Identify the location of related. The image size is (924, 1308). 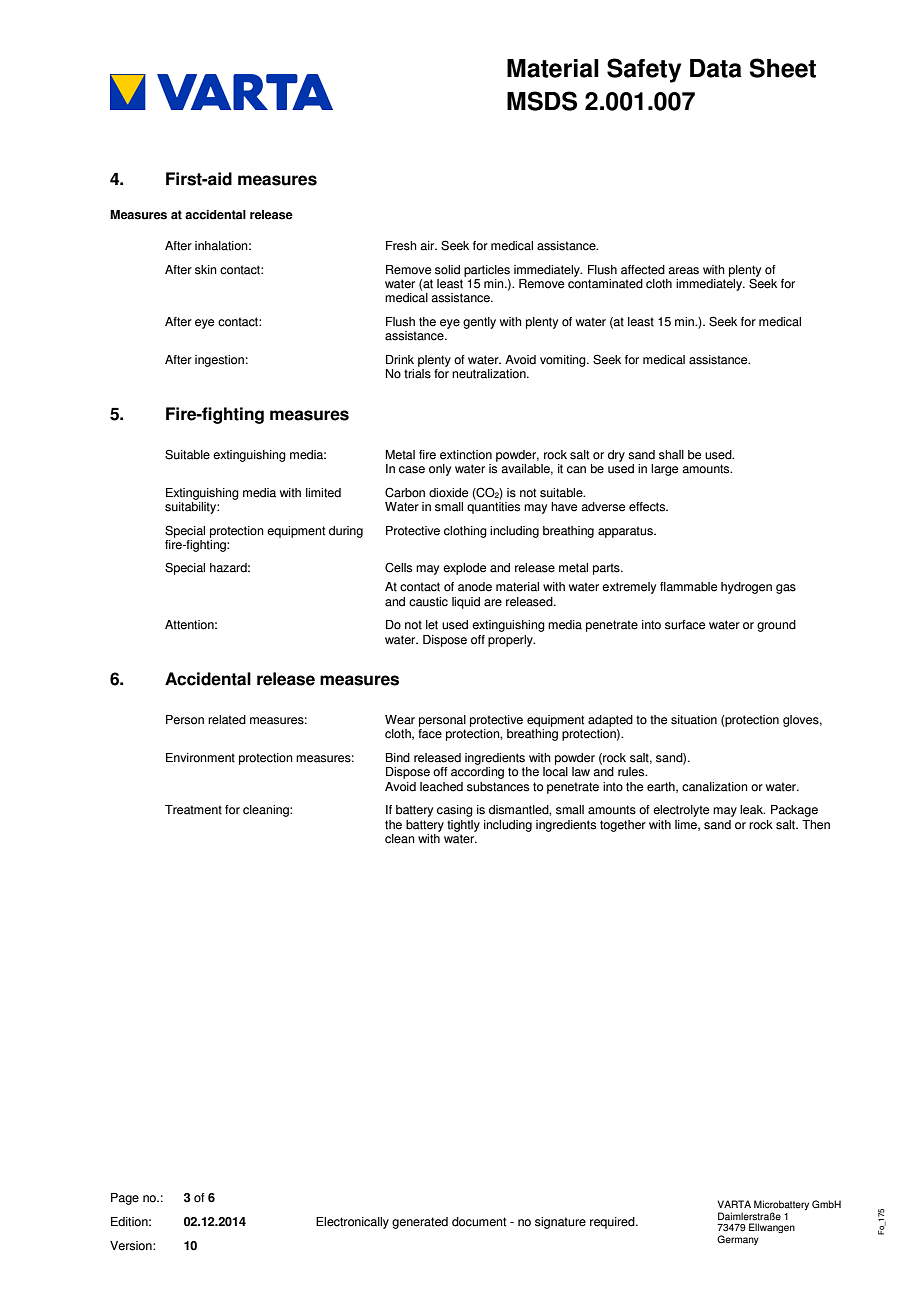
(227, 720).
